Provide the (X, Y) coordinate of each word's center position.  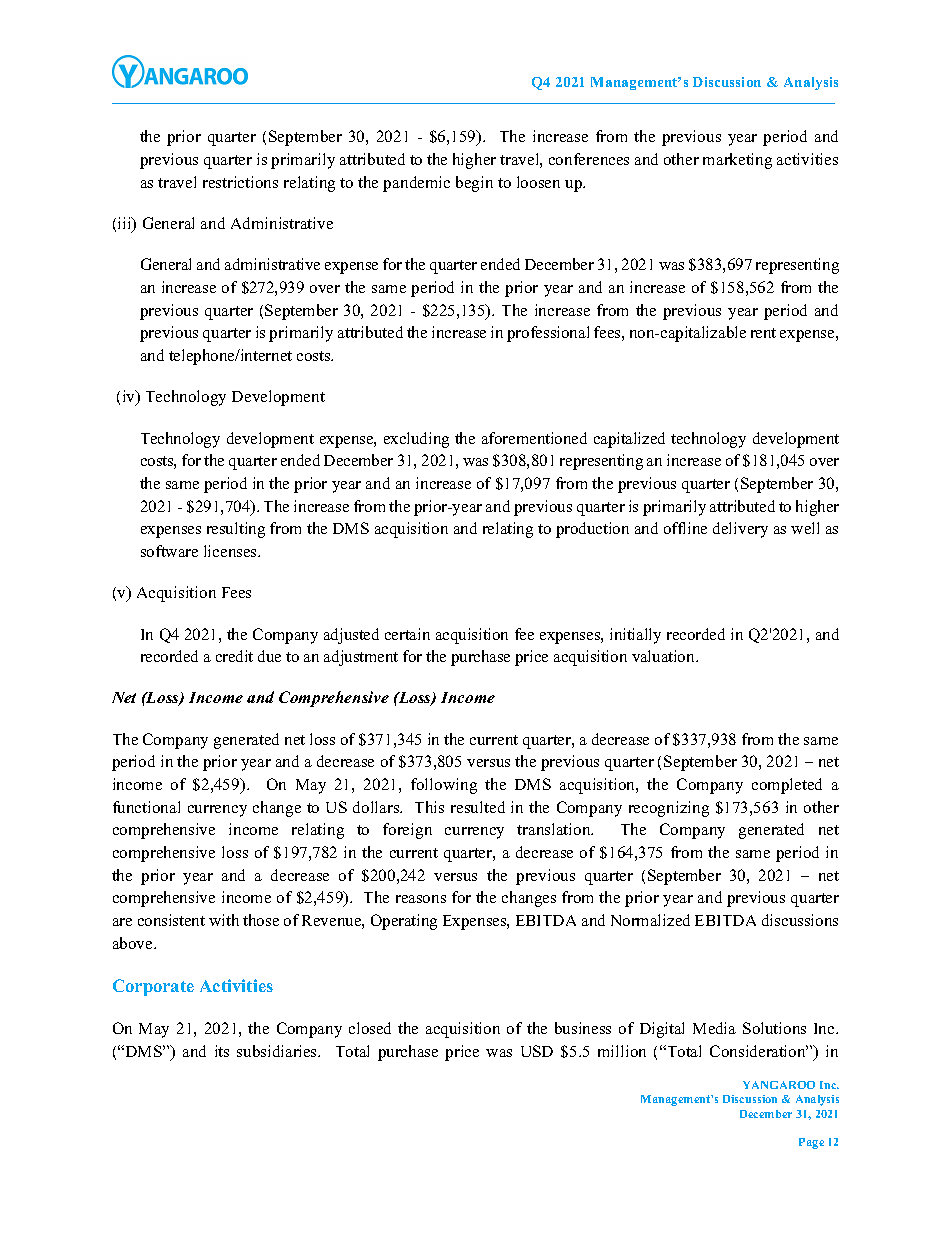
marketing (737, 161)
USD (537, 1051)
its (222, 1051)
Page (811, 1143)
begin (474, 184)
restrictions (240, 182)
